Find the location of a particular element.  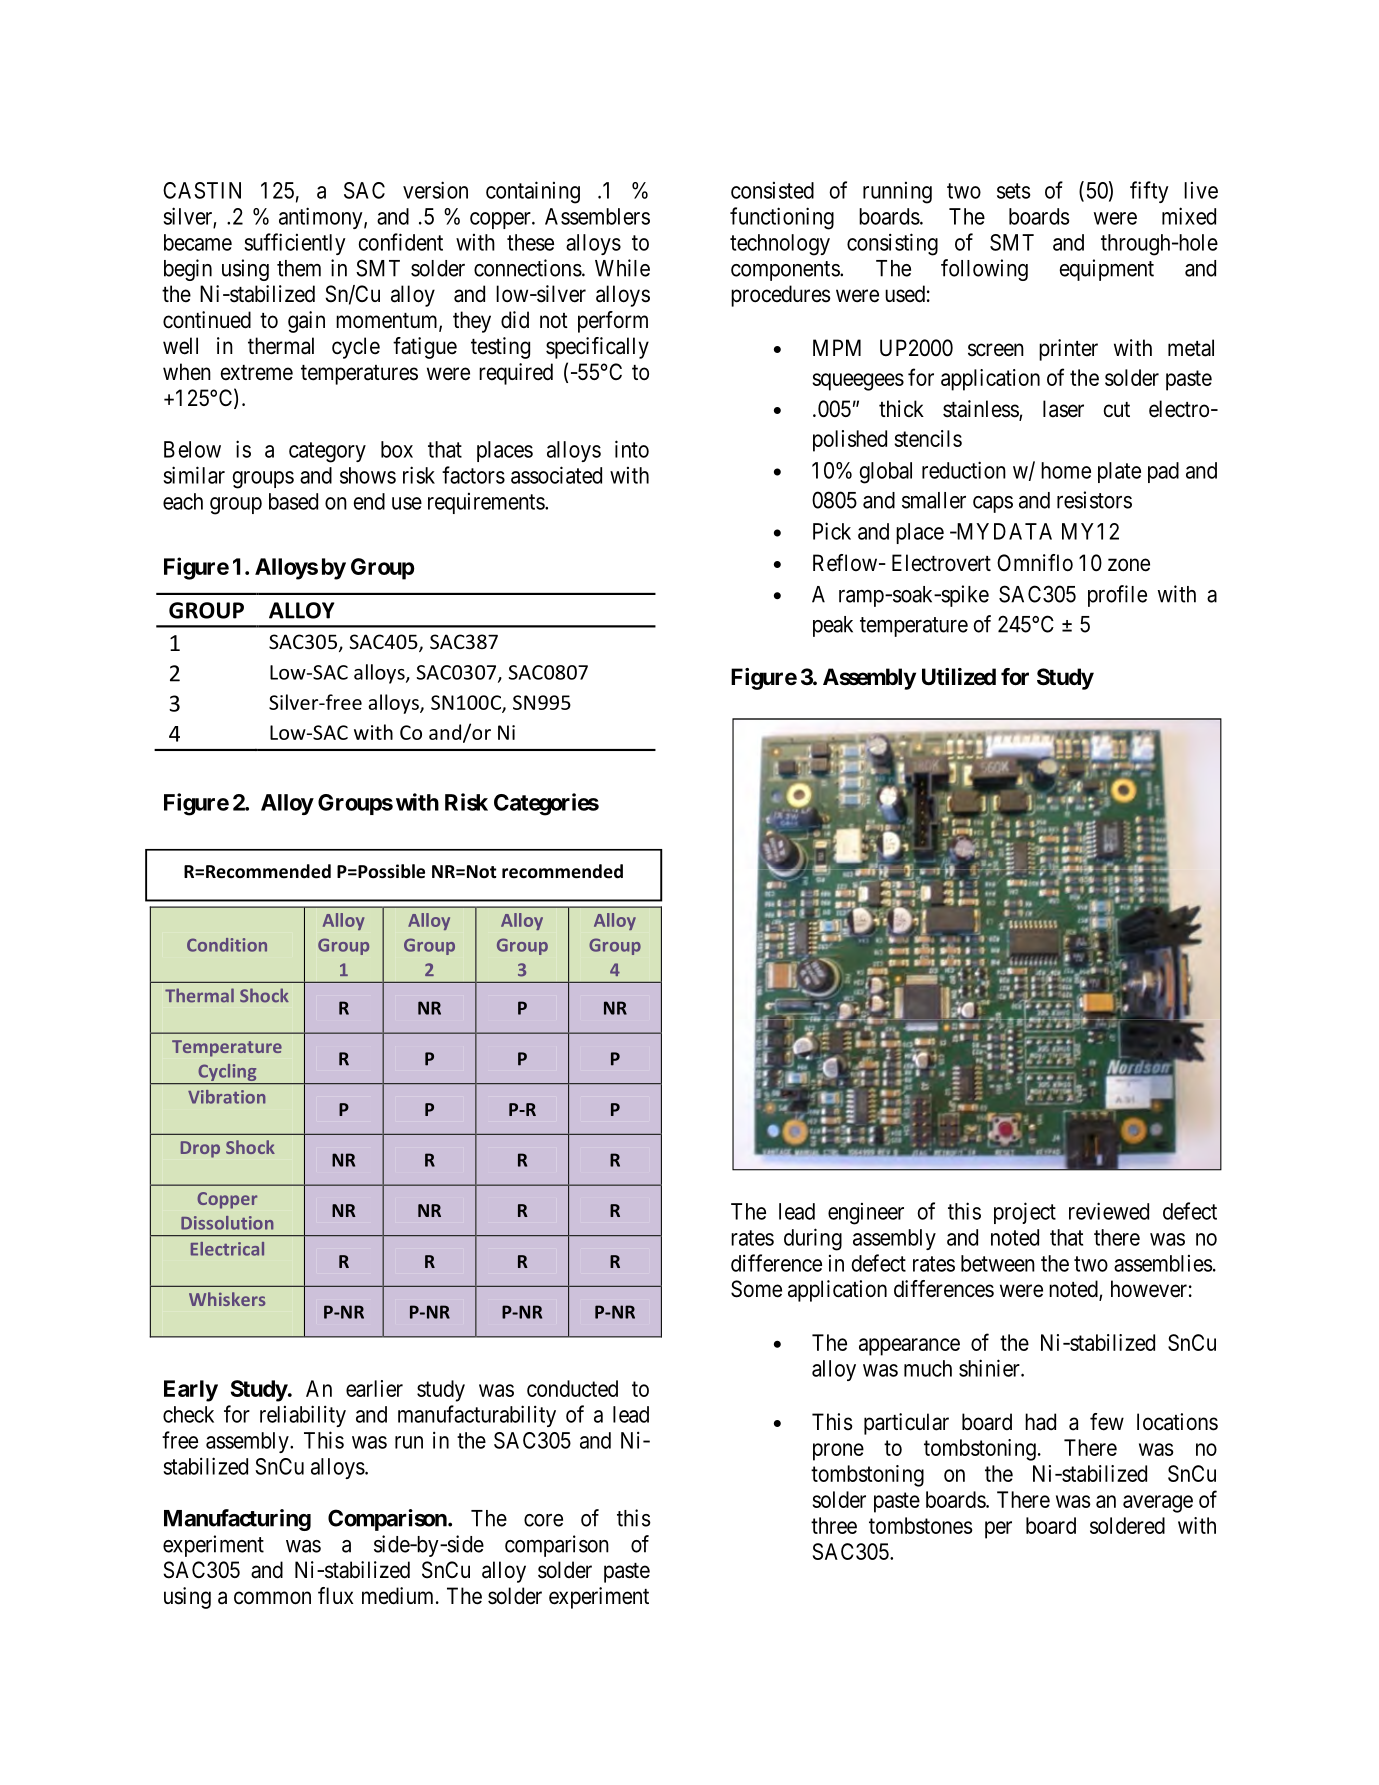

equipment is located at coordinates (1107, 270).
